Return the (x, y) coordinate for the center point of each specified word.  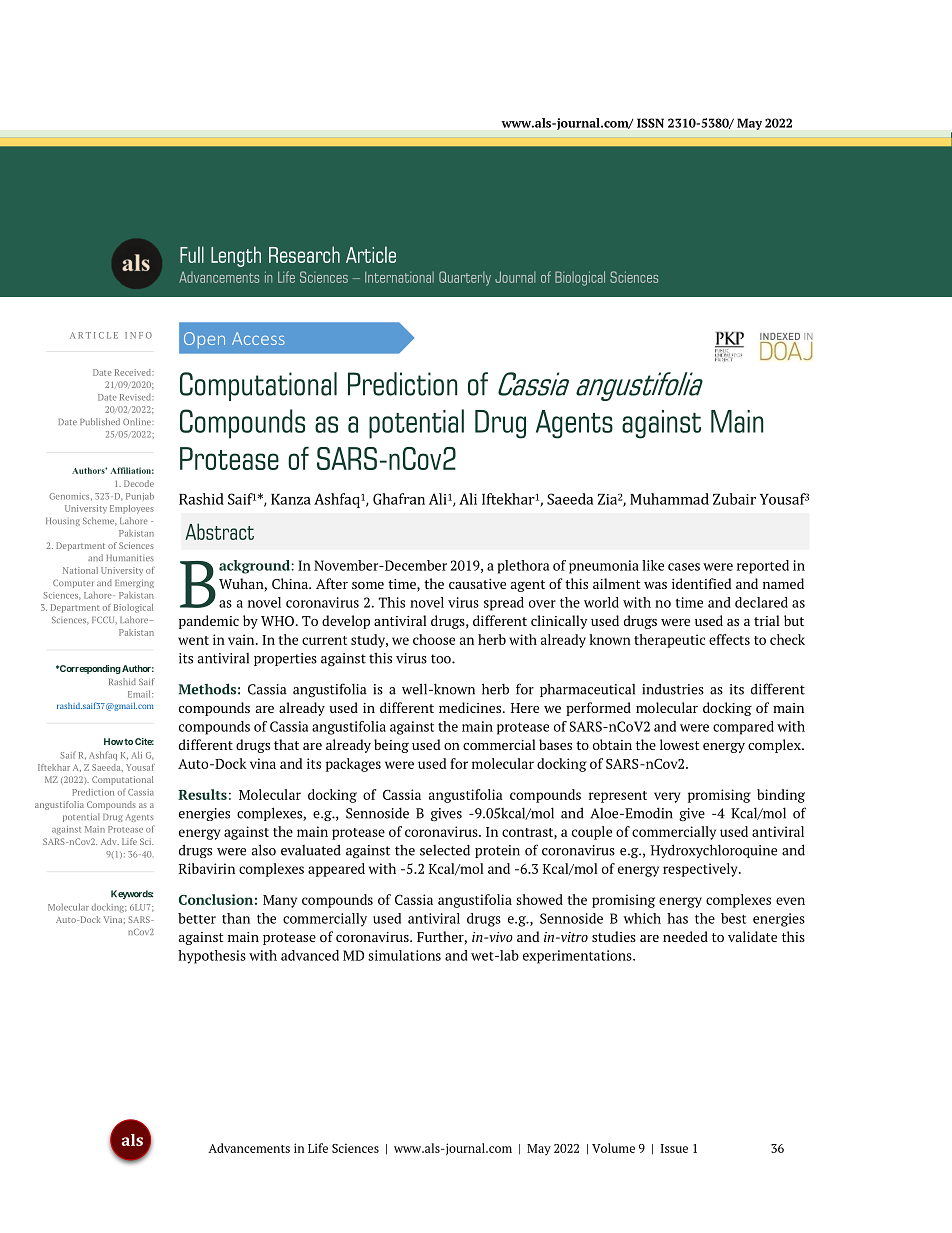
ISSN (650, 123)
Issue (674, 1148)
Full (192, 254)
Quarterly (465, 278)
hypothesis (212, 957)
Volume (613, 1148)
